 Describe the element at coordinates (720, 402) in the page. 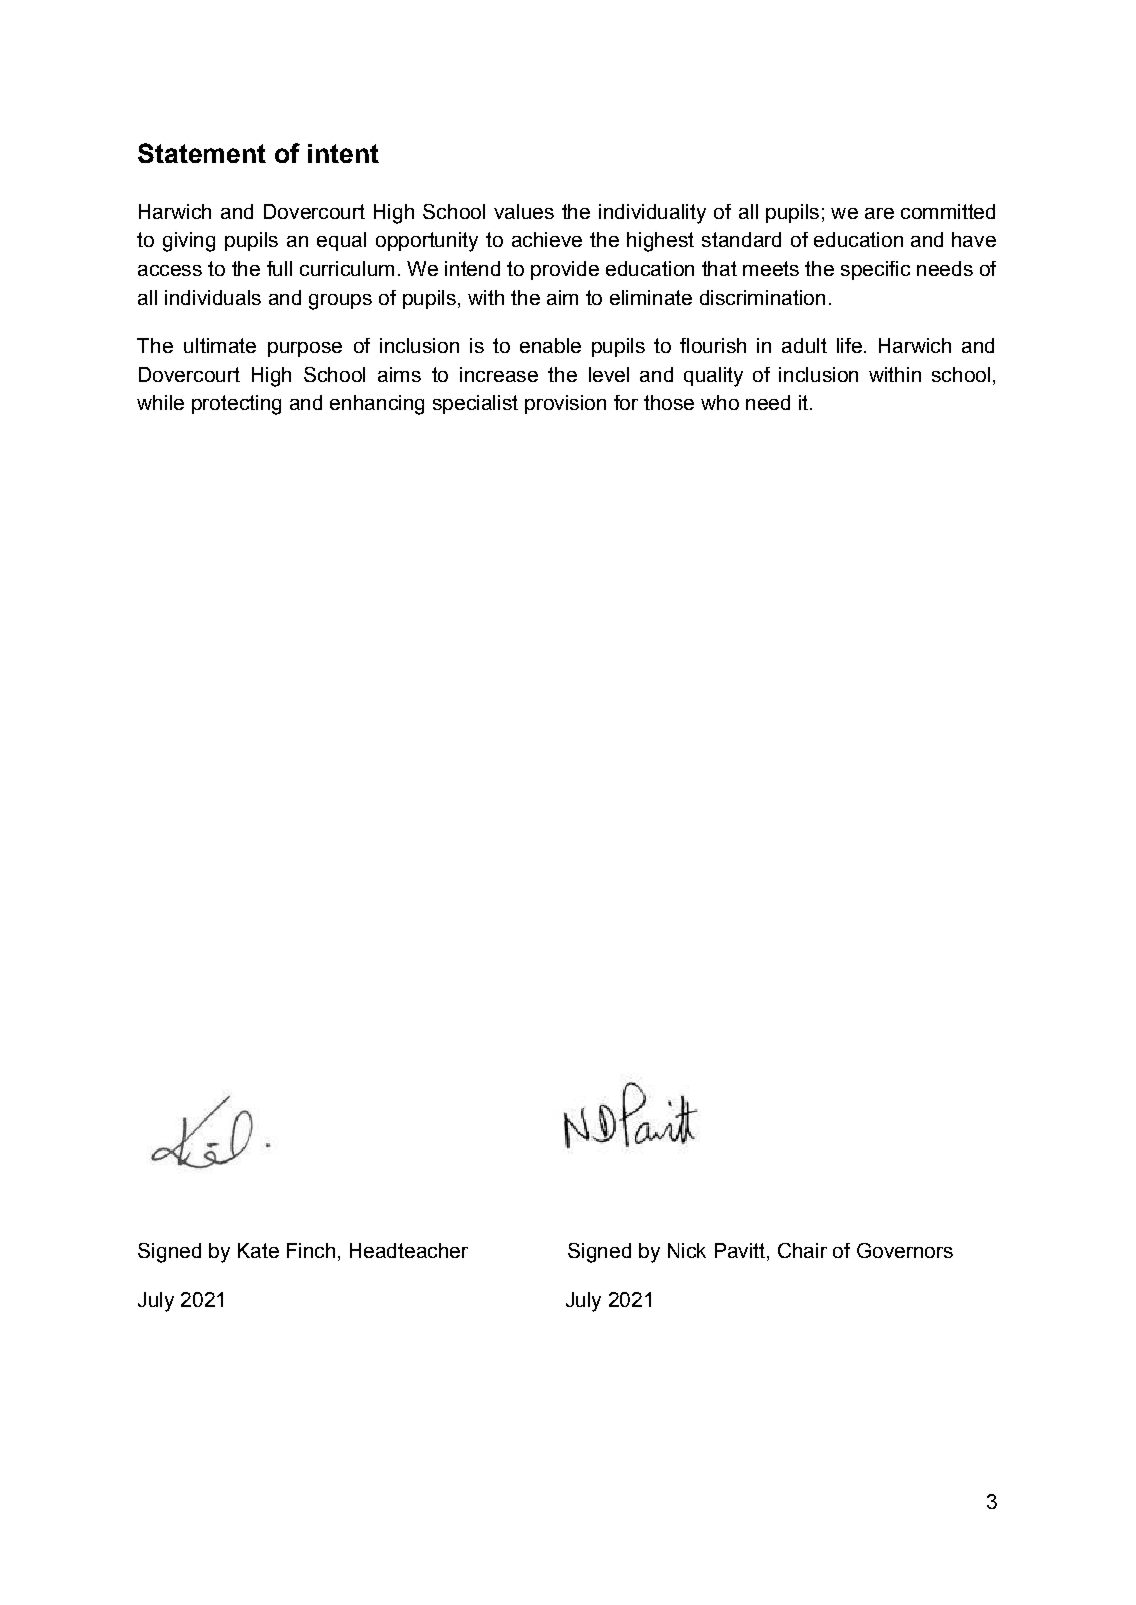

I see `who` at that location.
